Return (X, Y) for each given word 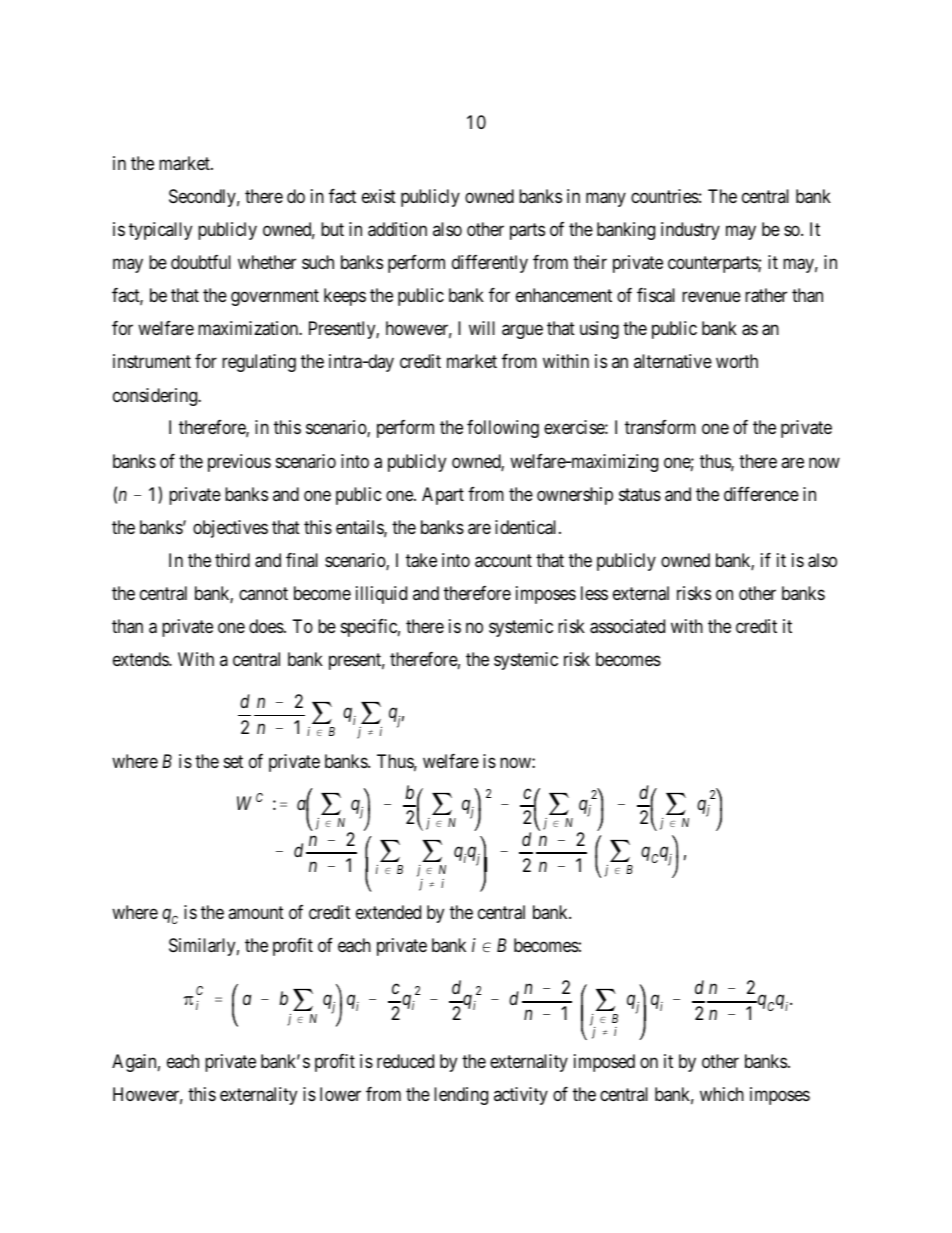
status (640, 494)
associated (627, 626)
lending (461, 1096)
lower (340, 1094)
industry (690, 231)
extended (388, 912)
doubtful (201, 262)
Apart (443, 496)
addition (397, 229)
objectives (230, 529)
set (233, 761)
